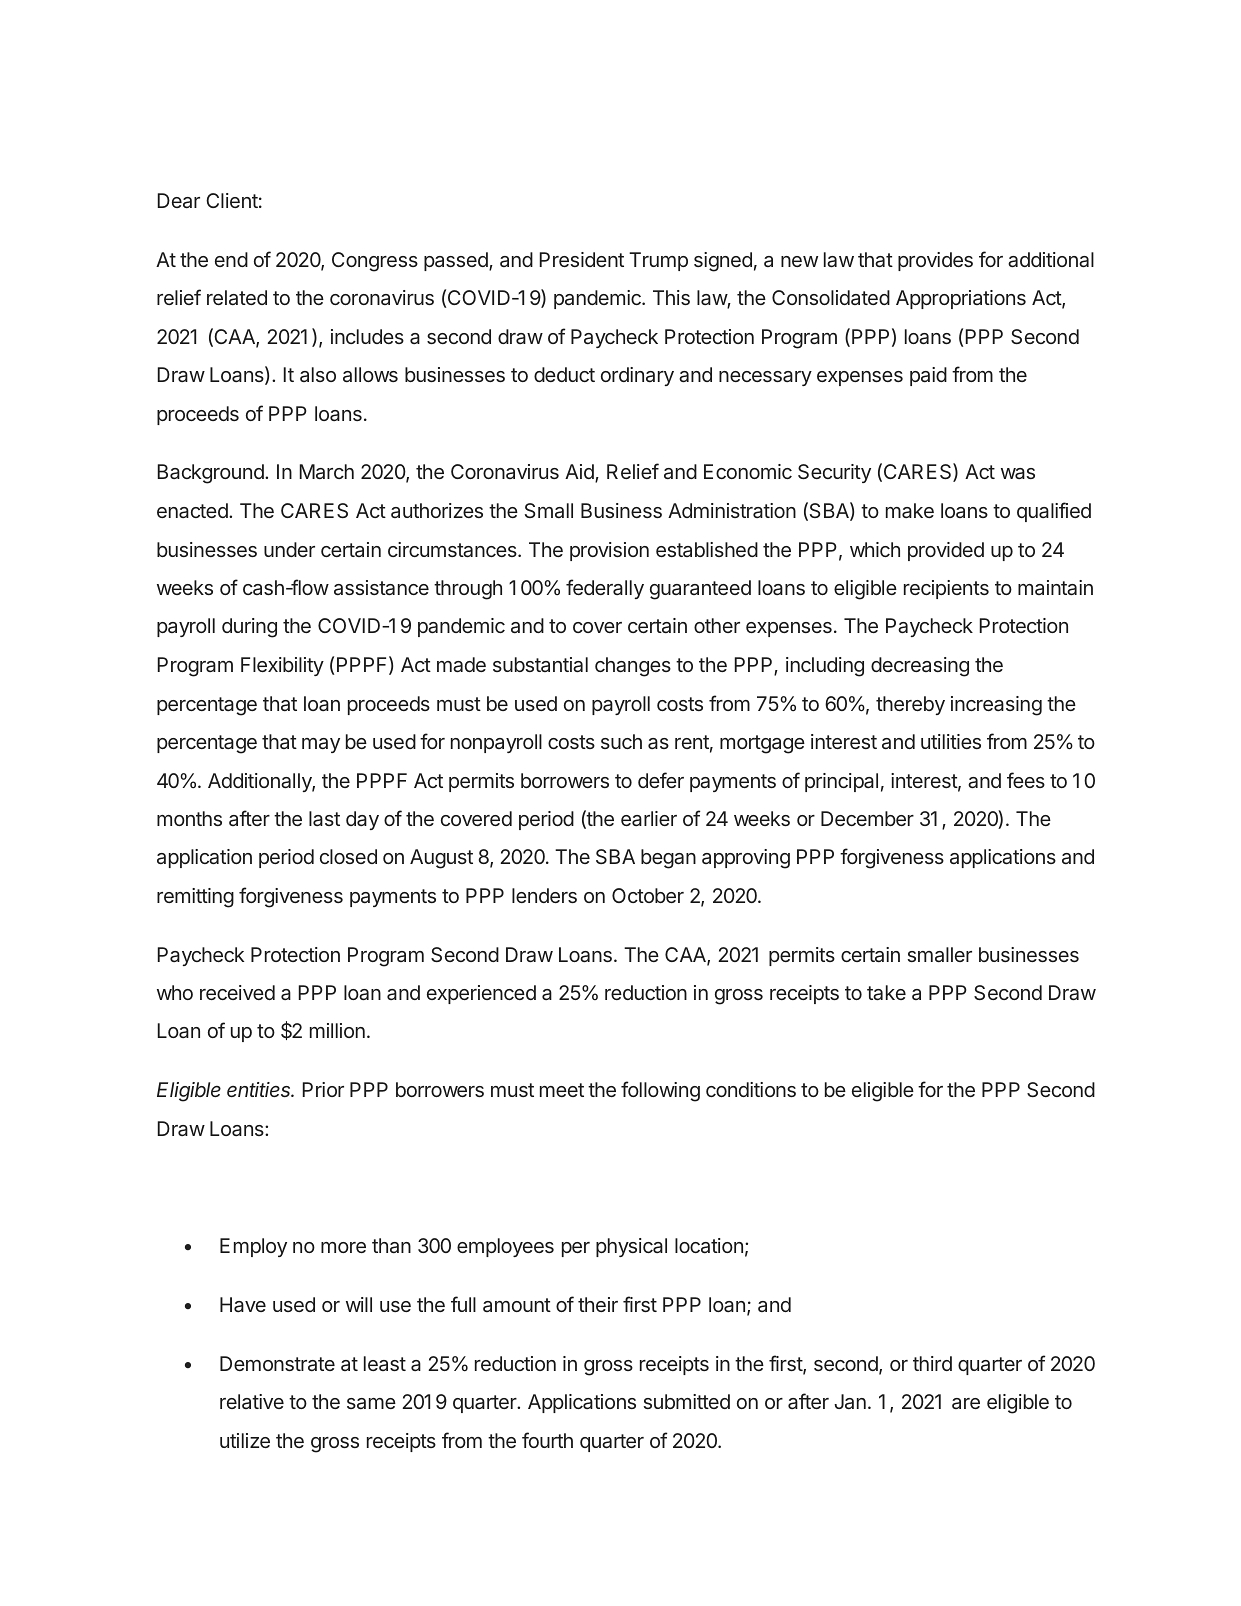 The image size is (1241, 1606). Describe the element at coordinates (649, 818) in the screenshot. I see `earlier` at that location.
